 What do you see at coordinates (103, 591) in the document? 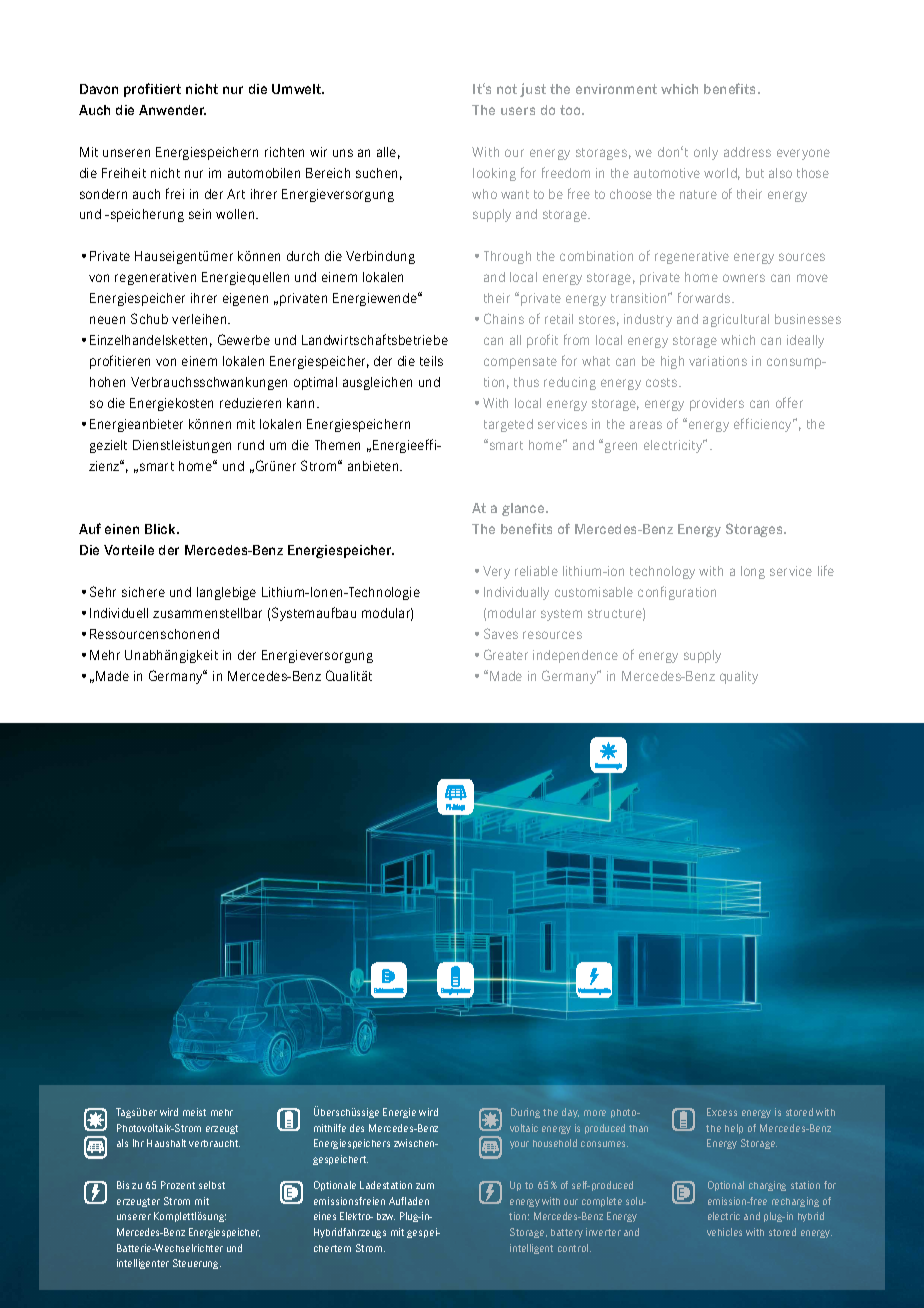
I see `Sehr` at bounding box center [103, 591].
